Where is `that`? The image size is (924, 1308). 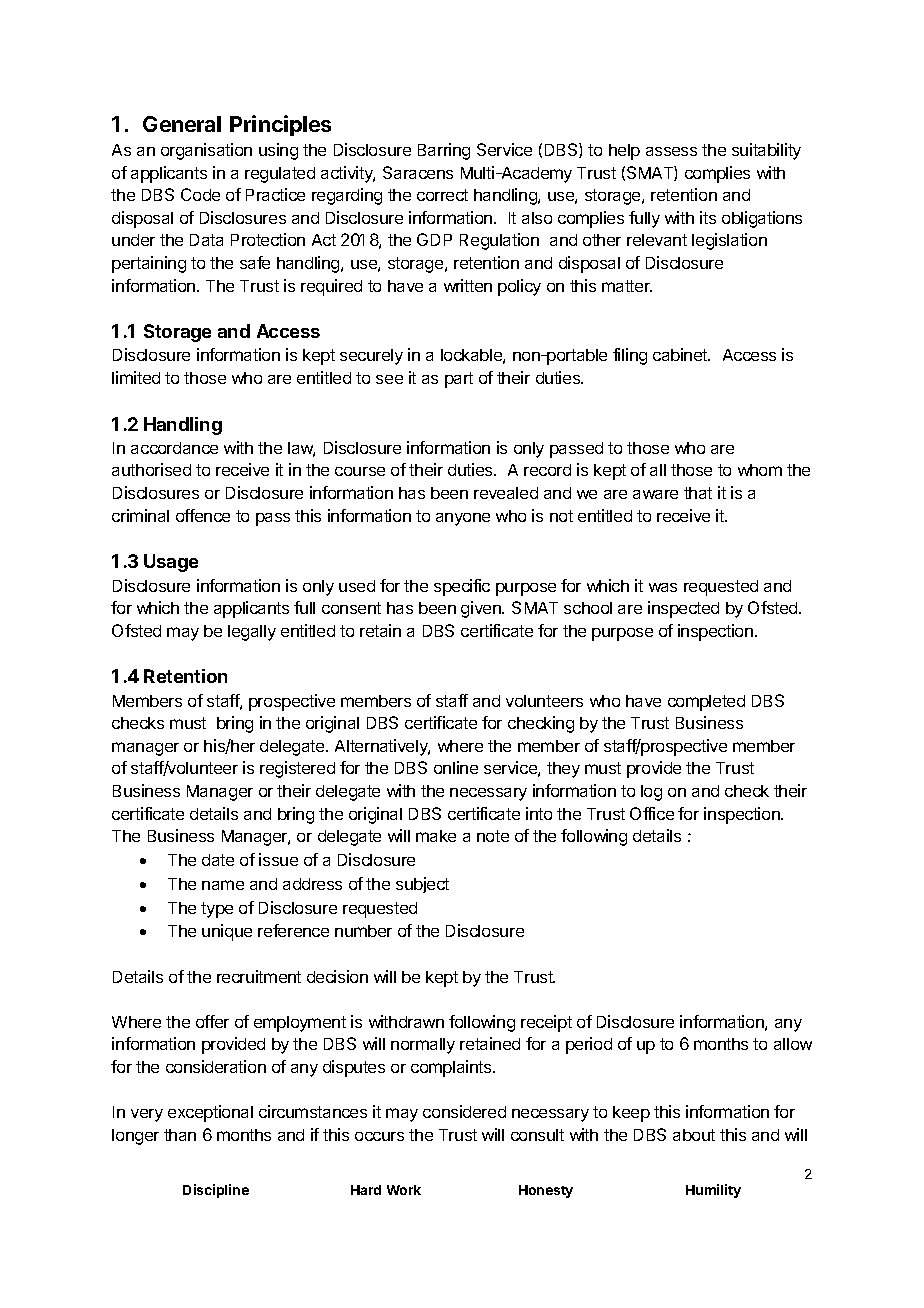
that is located at coordinates (698, 493).
